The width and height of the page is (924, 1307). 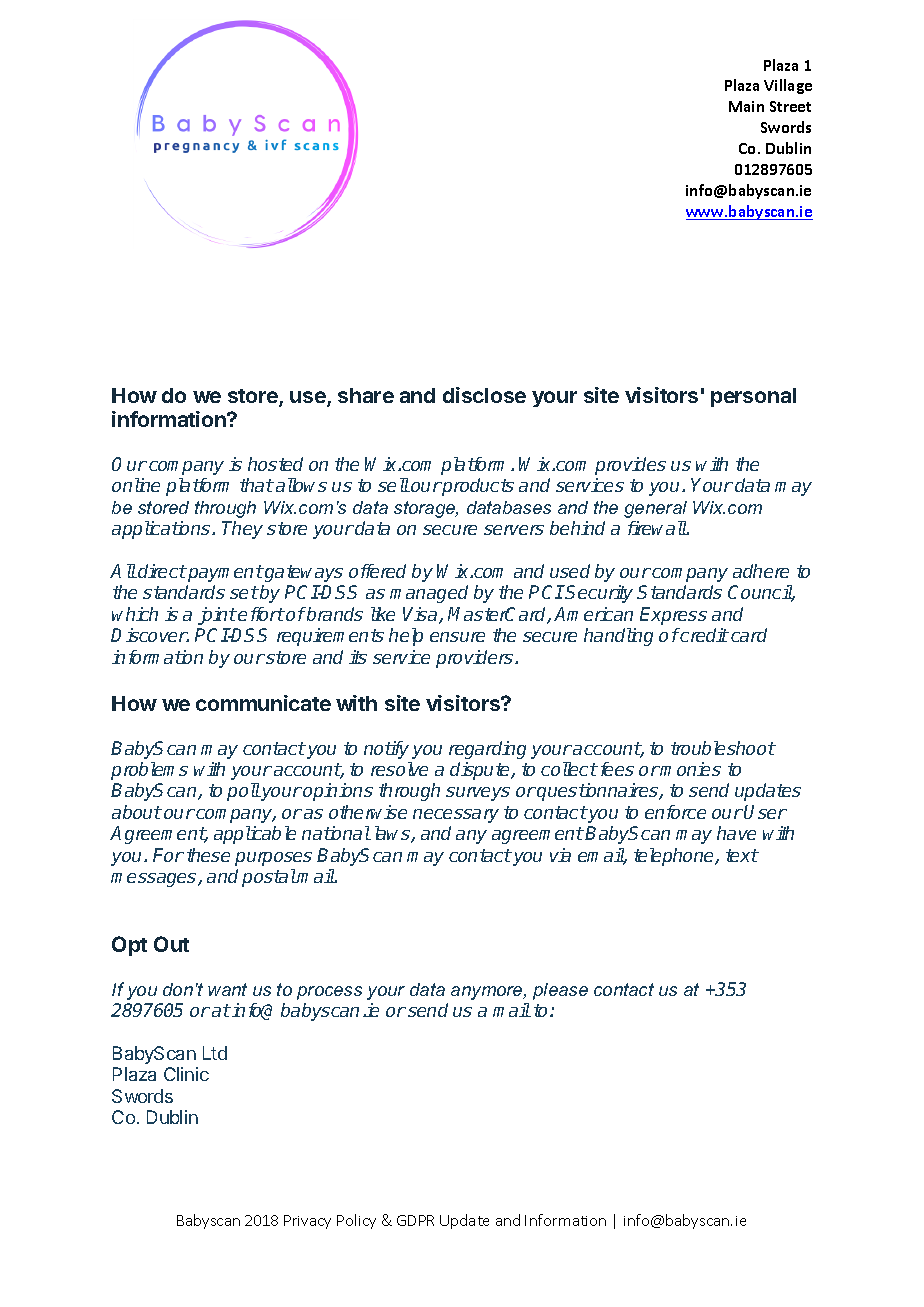 I want to click on providers, so click(x=476, y=659).
